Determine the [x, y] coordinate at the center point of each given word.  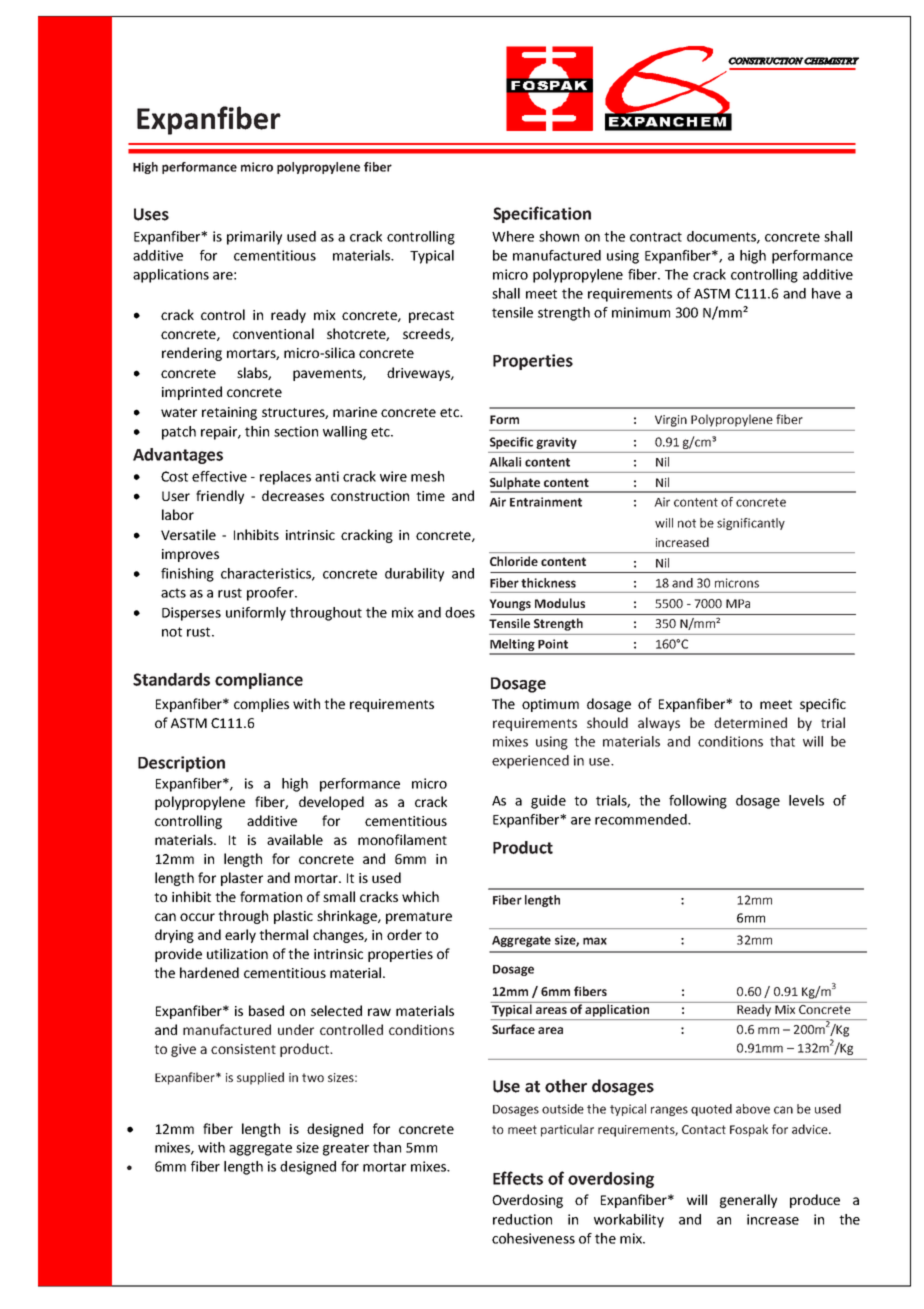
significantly [751, 524]
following [698, 802]
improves [190, 555]
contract [656, 237]
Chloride [514, 561]
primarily [254, 238]
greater [346, 1149]
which [420, 896]
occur [197, 917]
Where [513, 236]
